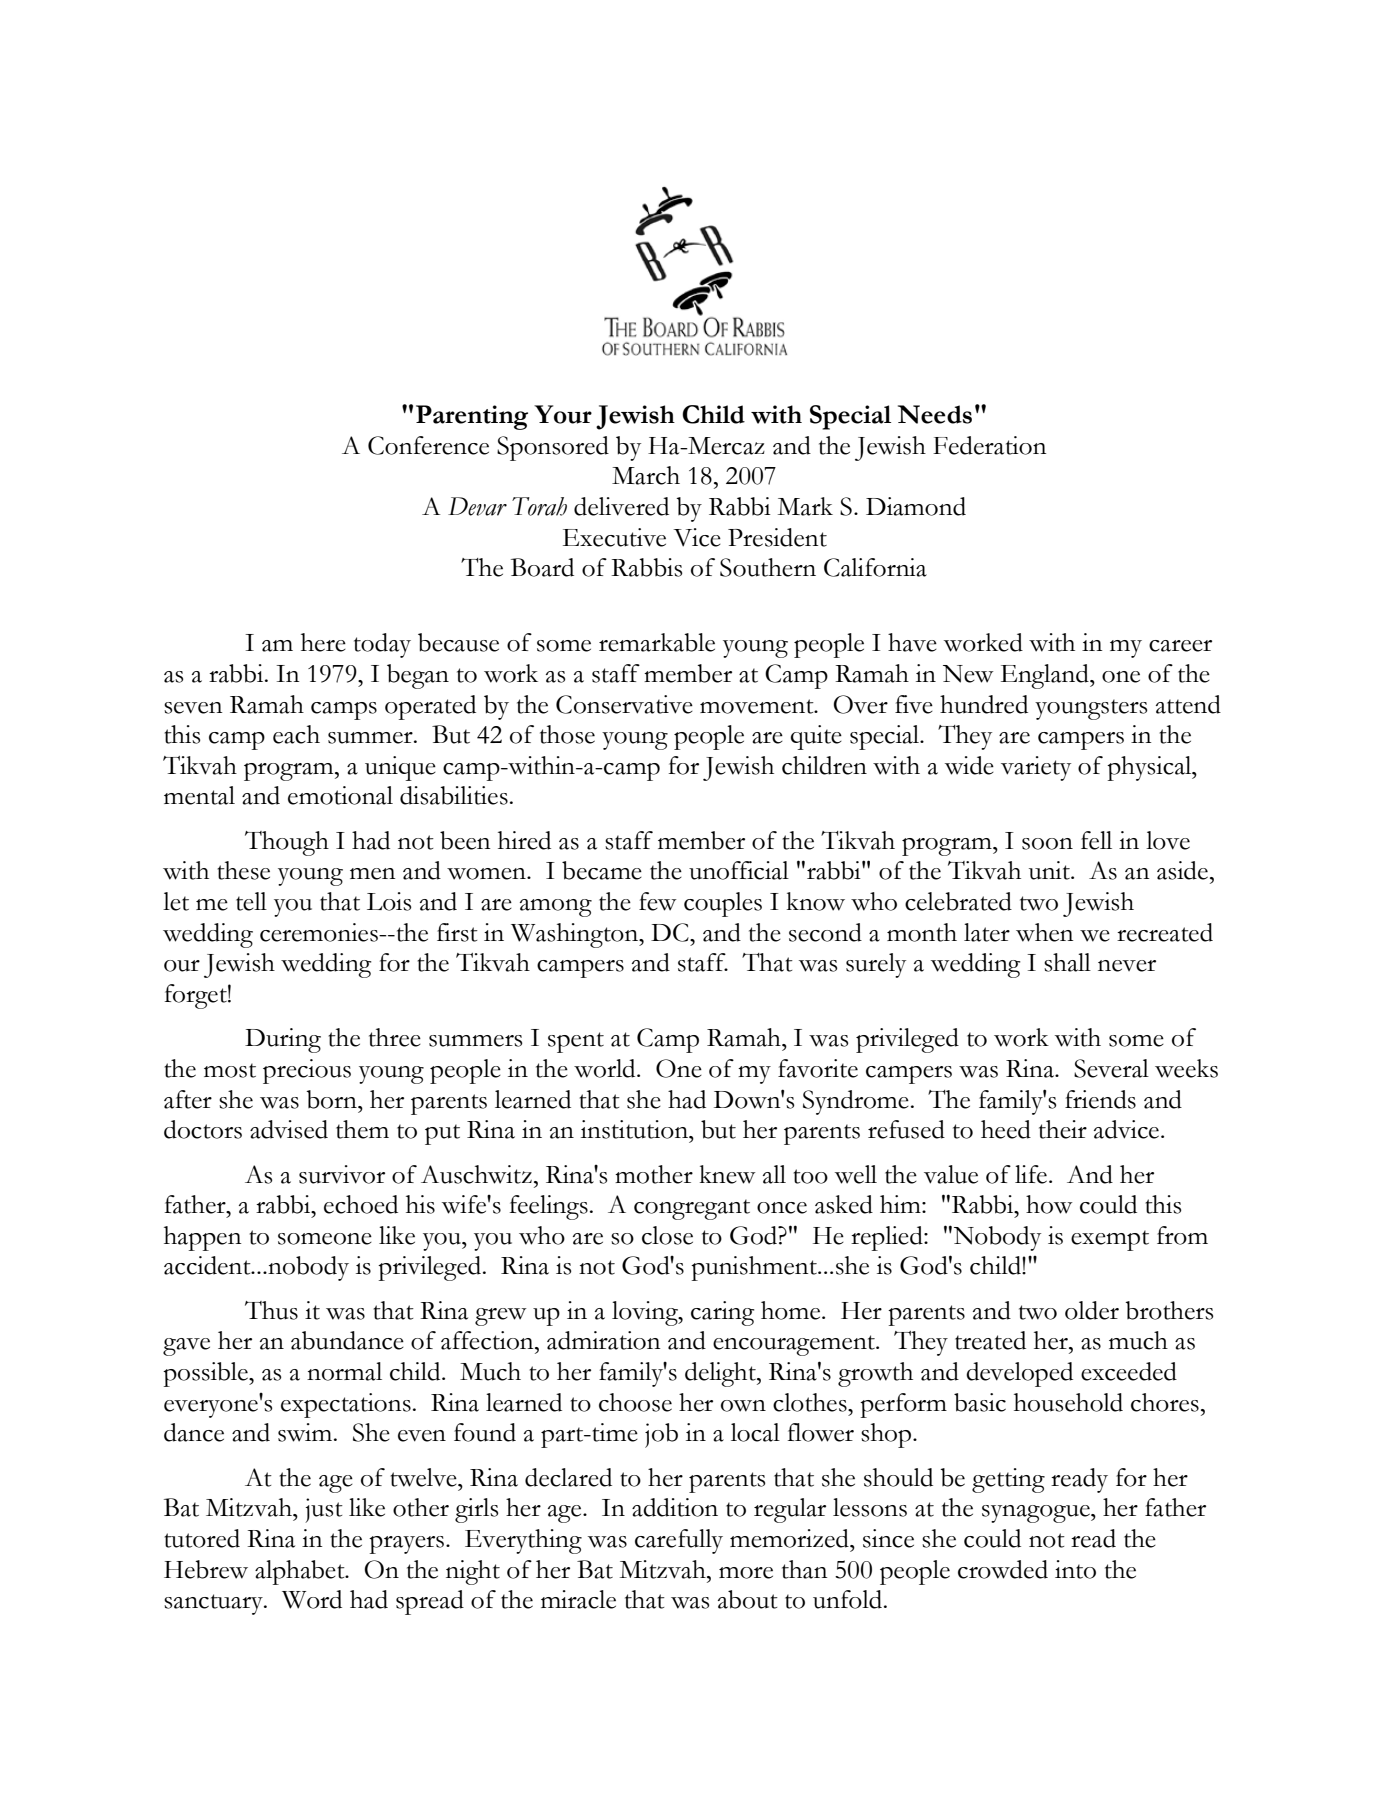 The width and height of the document is (1389, 1798). Describe the element at coordinates (1075, 1569) in the document. I see `into` at that location.
